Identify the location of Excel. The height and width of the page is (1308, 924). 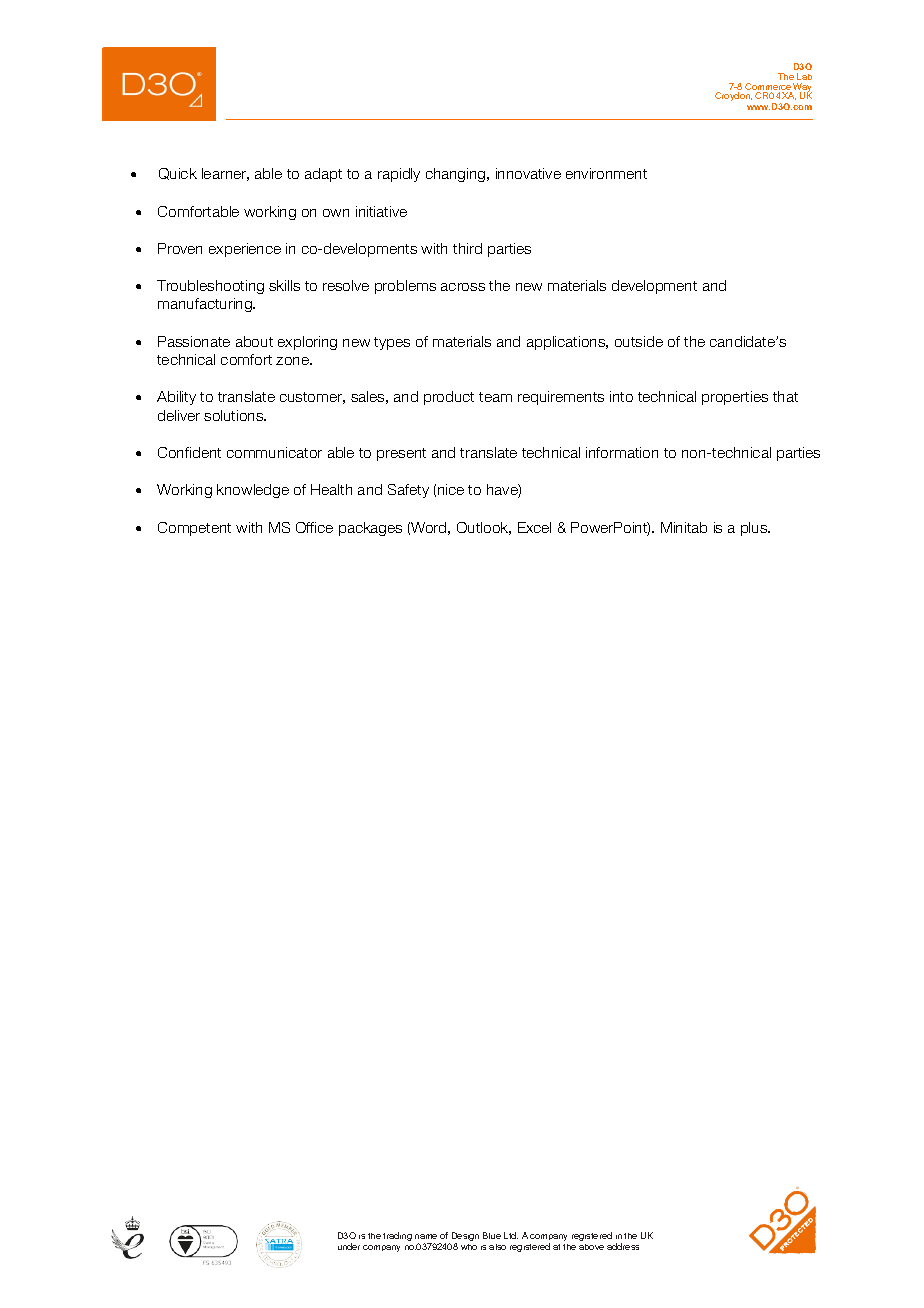
(534, 527).
